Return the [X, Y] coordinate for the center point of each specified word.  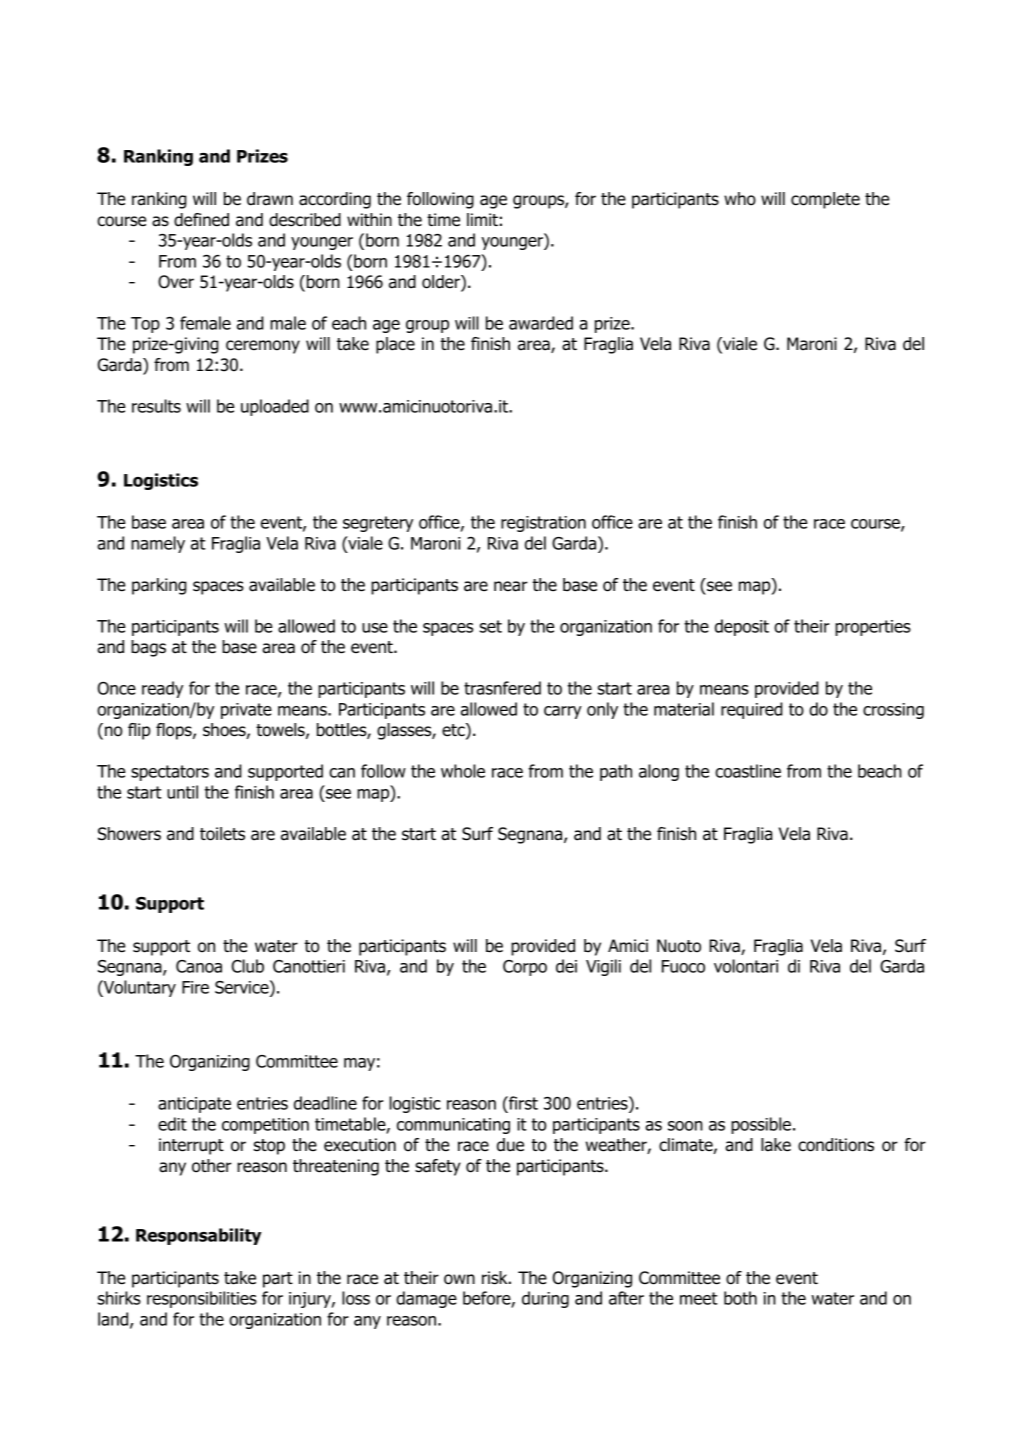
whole [463, 771]
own [459, 1279]
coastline [748, 771]
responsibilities [202, 1299]
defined [201, 220]
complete [825, 200]
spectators [170, 773]
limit [482, 219]
